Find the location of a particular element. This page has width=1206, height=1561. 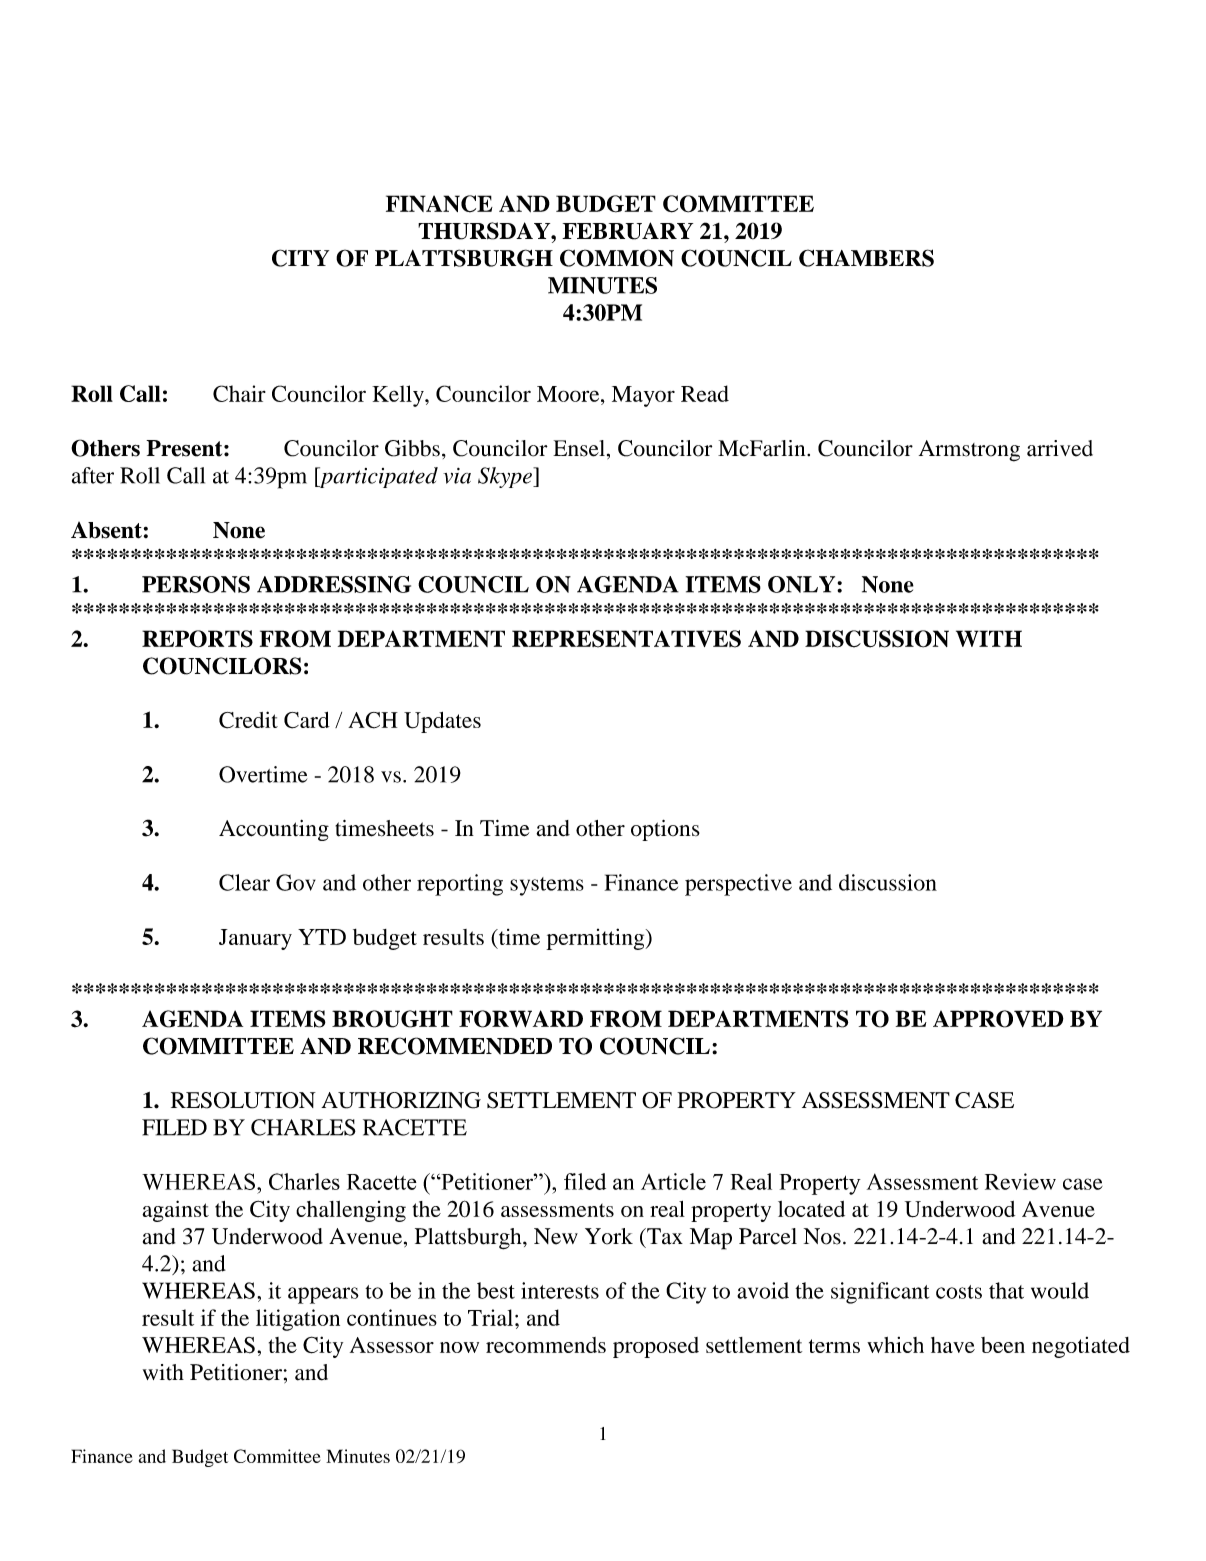

CHAMBERS is located at coordinates (866, 258).
